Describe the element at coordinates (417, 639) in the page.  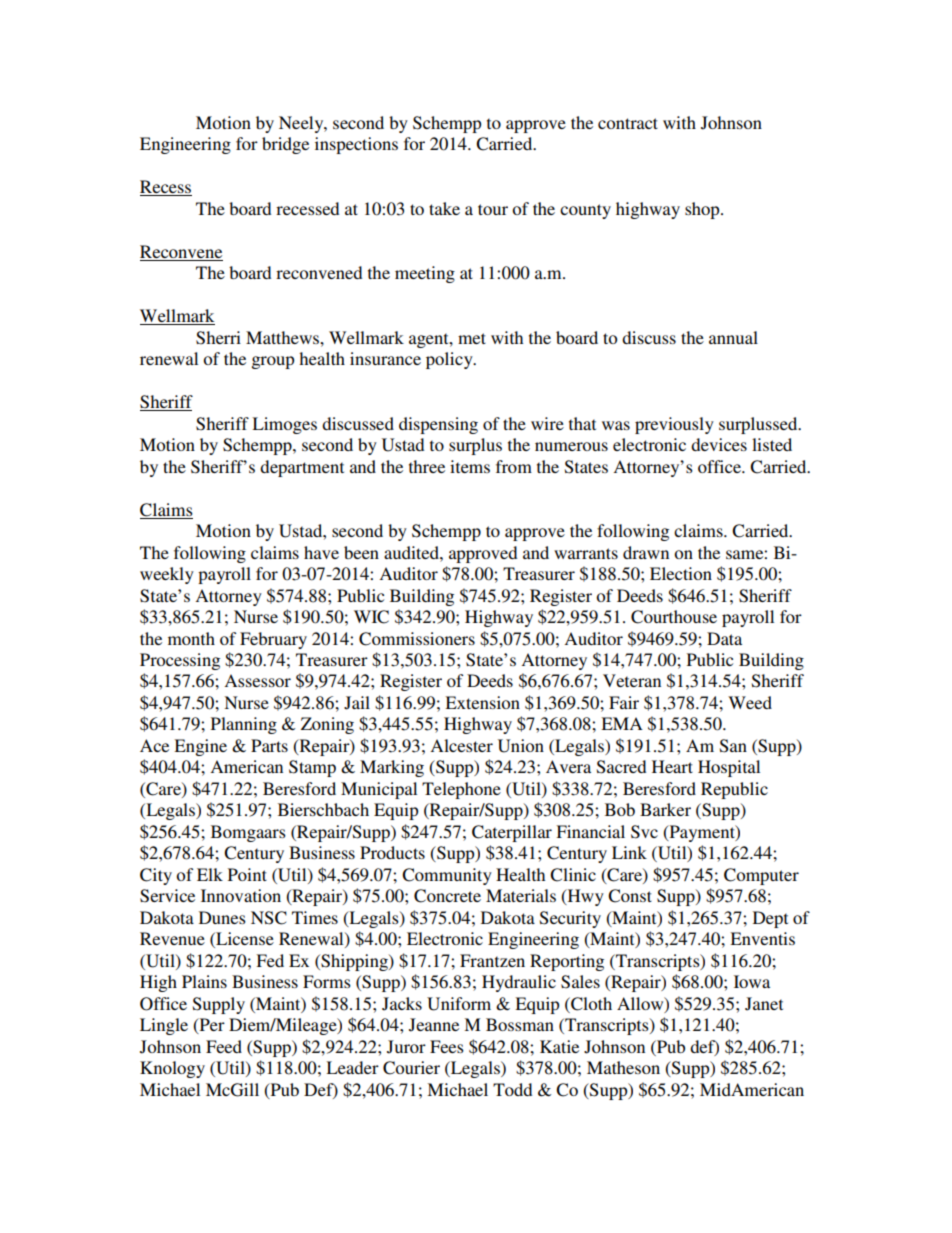
I see `Commissioners` at that location.
